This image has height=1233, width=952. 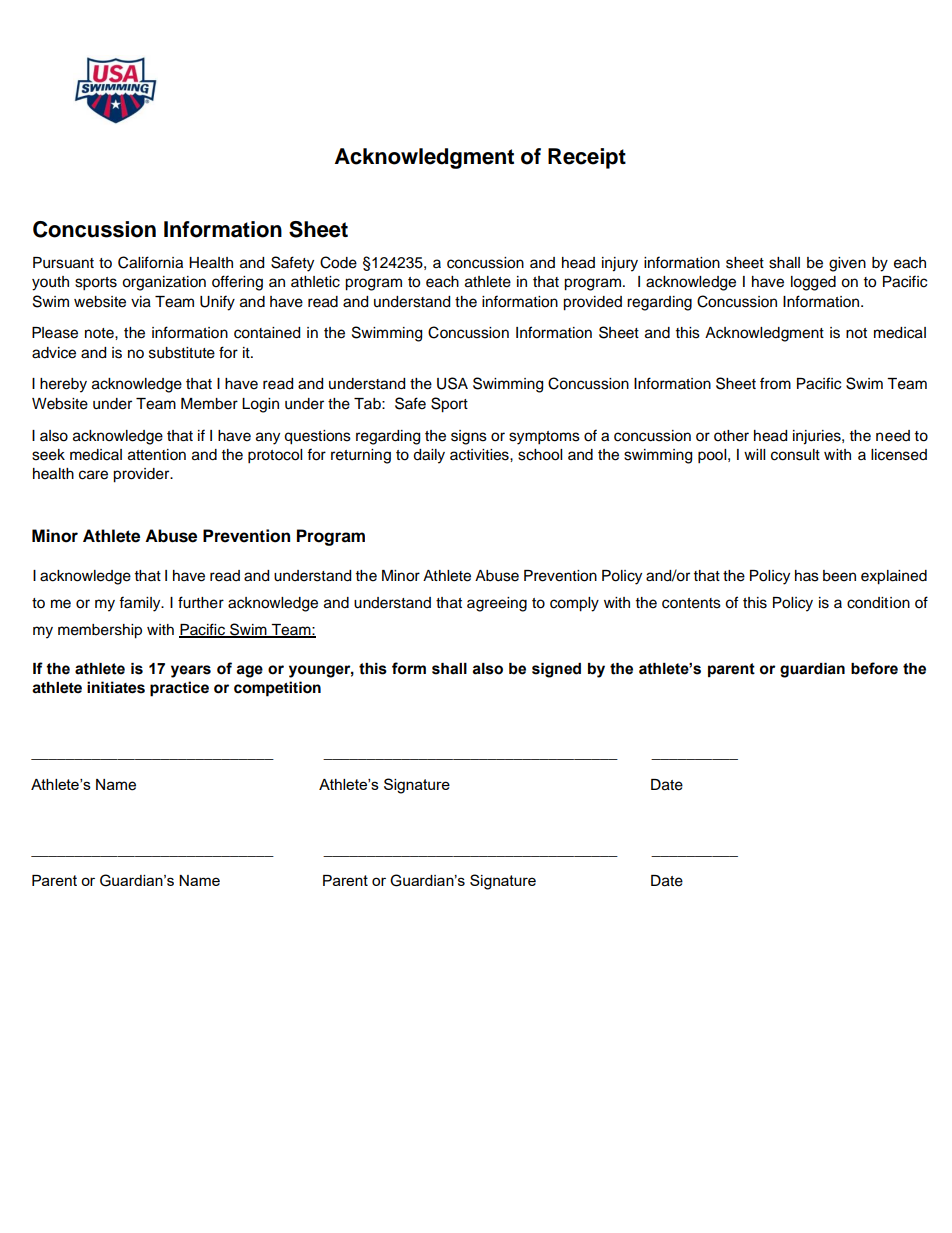 What do you see at coordinates (141, 604) in the image?
I see `family` at bounding box center [141, 604].
